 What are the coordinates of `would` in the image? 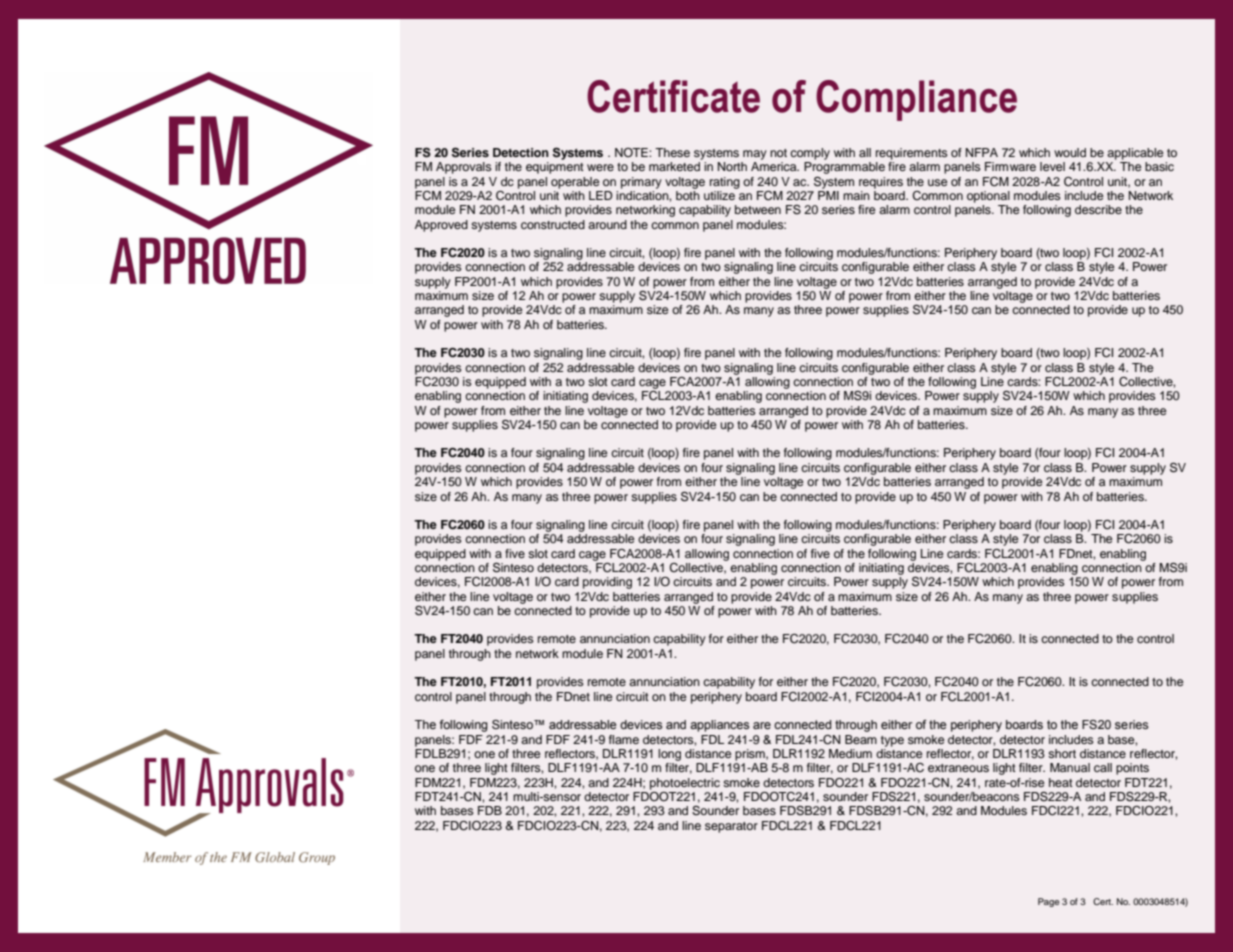 It's located at (1070, 152).
